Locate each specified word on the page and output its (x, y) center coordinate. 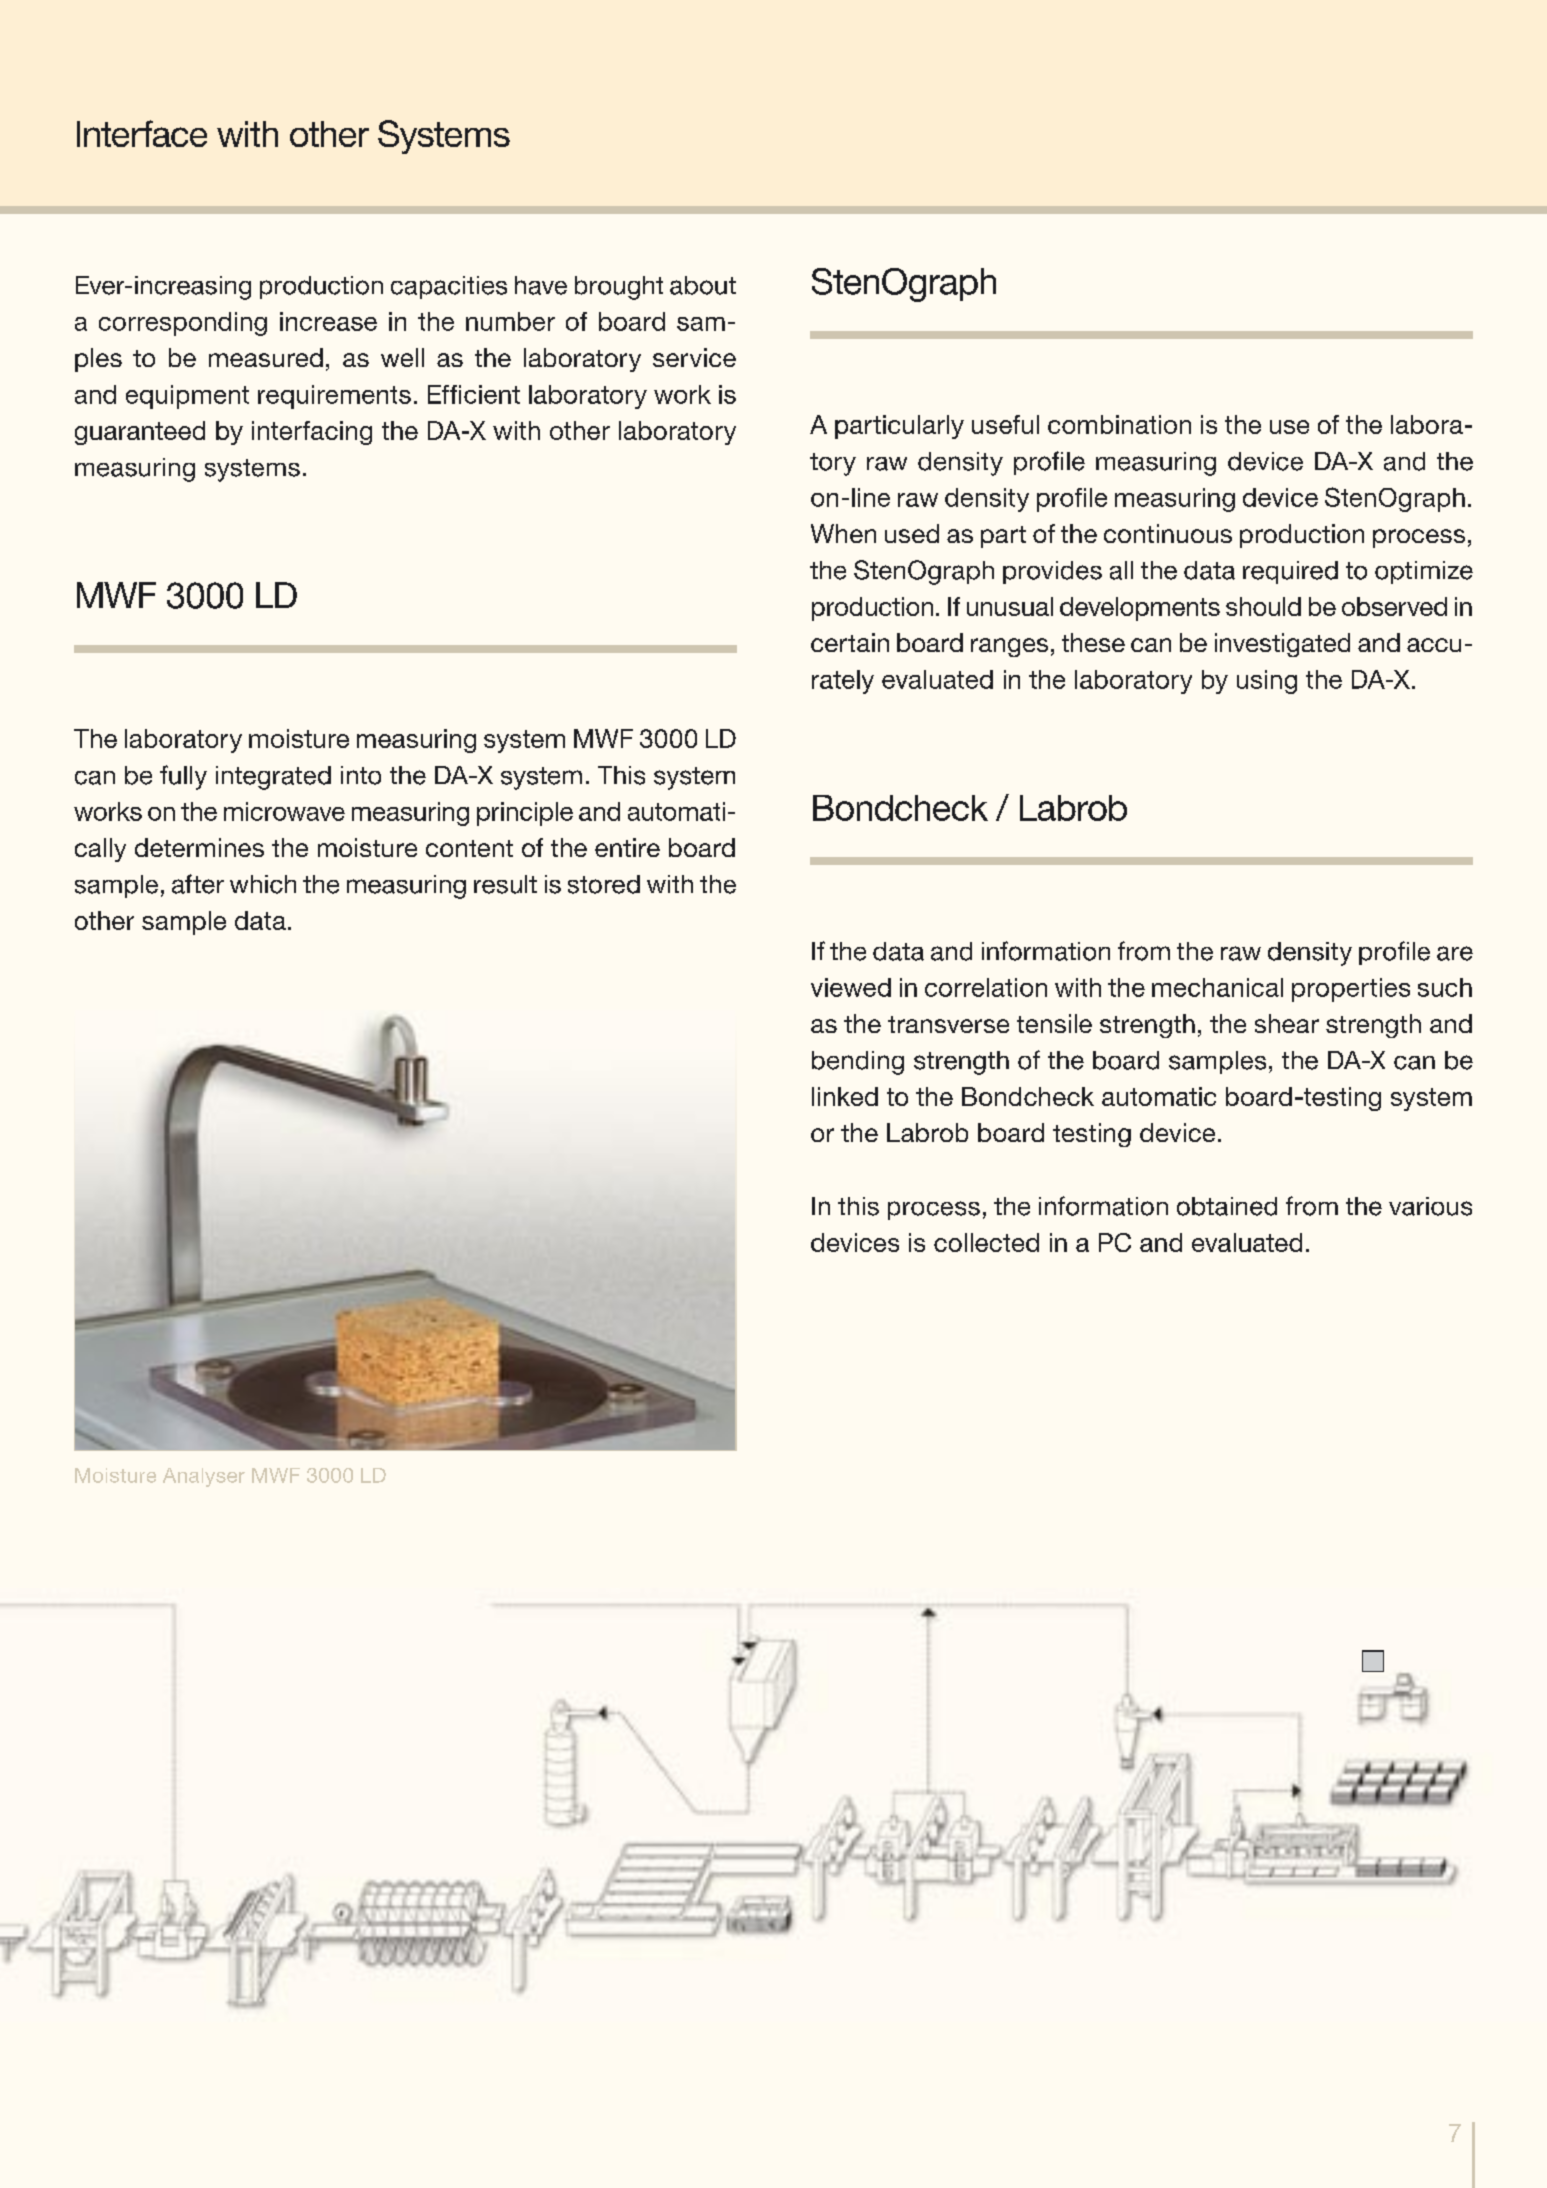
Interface (142, 133)
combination (1119, 424)
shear (1287, 1023)
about (703, 285)
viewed (851, 987)
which (263, 884)
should (1263, 606)
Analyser (204, 1477)
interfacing (312, 433)
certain (850, 642)
